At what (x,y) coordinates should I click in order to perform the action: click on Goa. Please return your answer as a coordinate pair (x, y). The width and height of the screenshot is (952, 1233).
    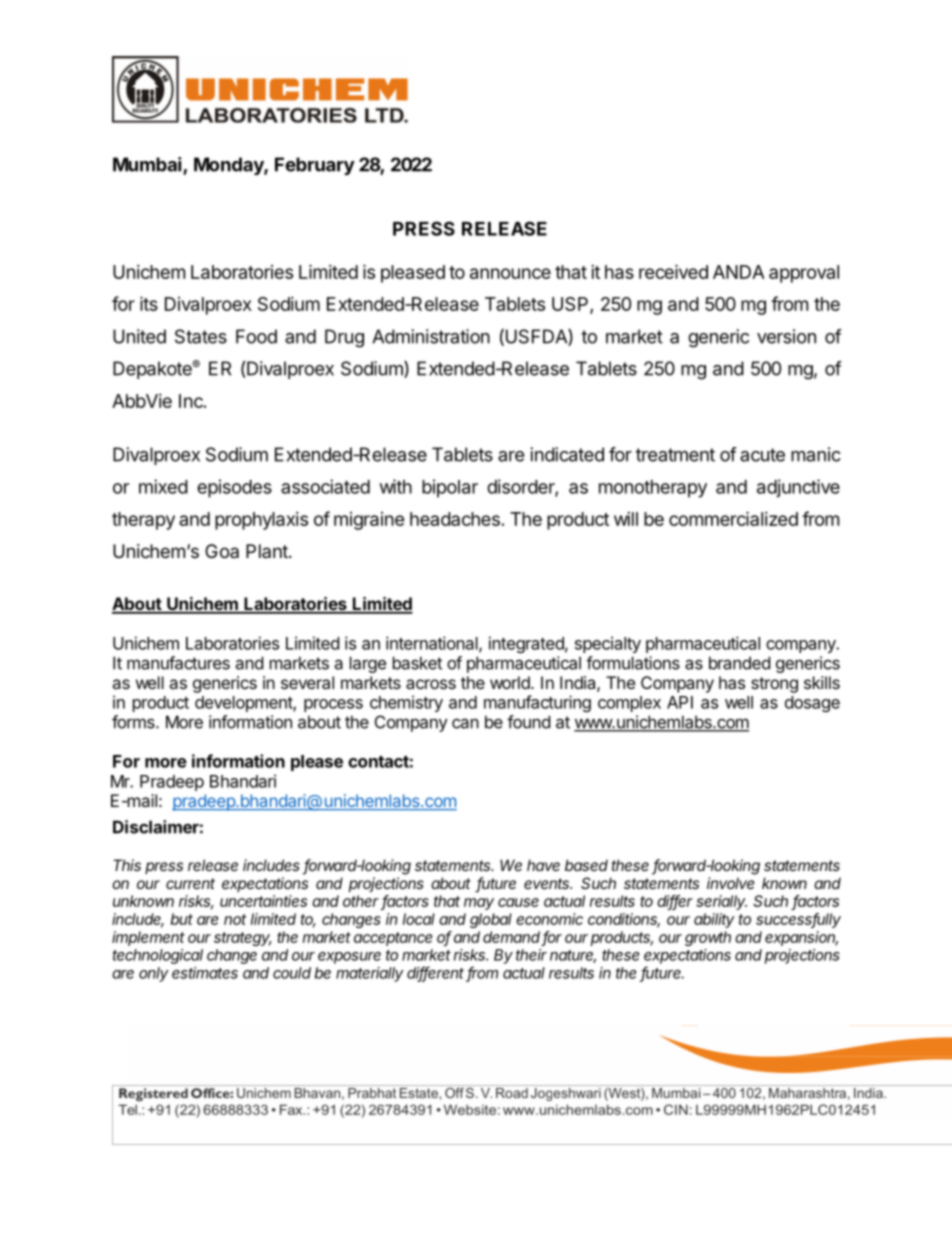
    Looking at the image, I should click on (222, 551).
